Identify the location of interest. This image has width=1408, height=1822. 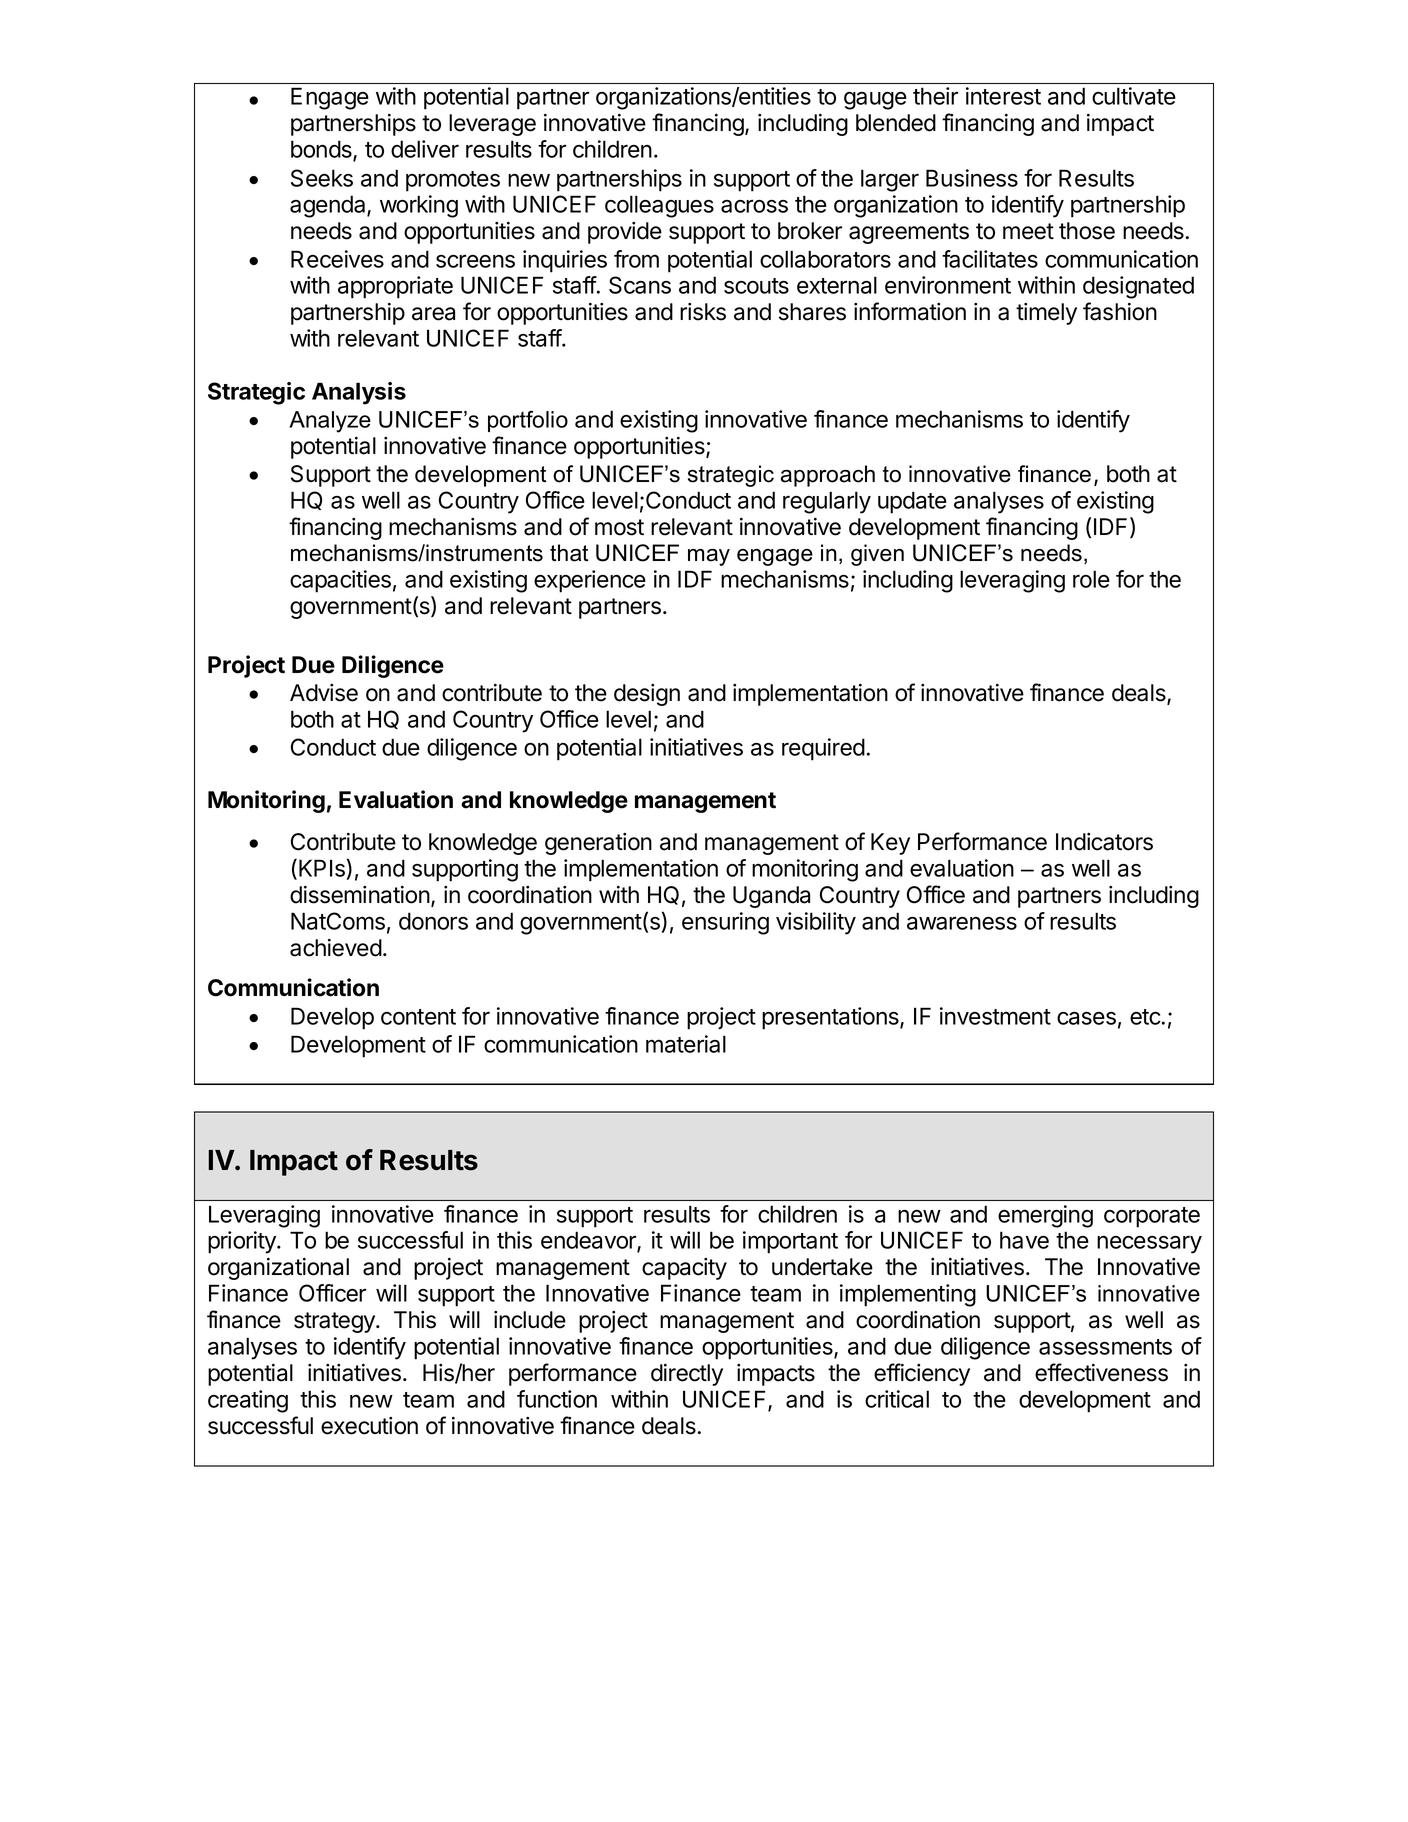
(1003, 96).
